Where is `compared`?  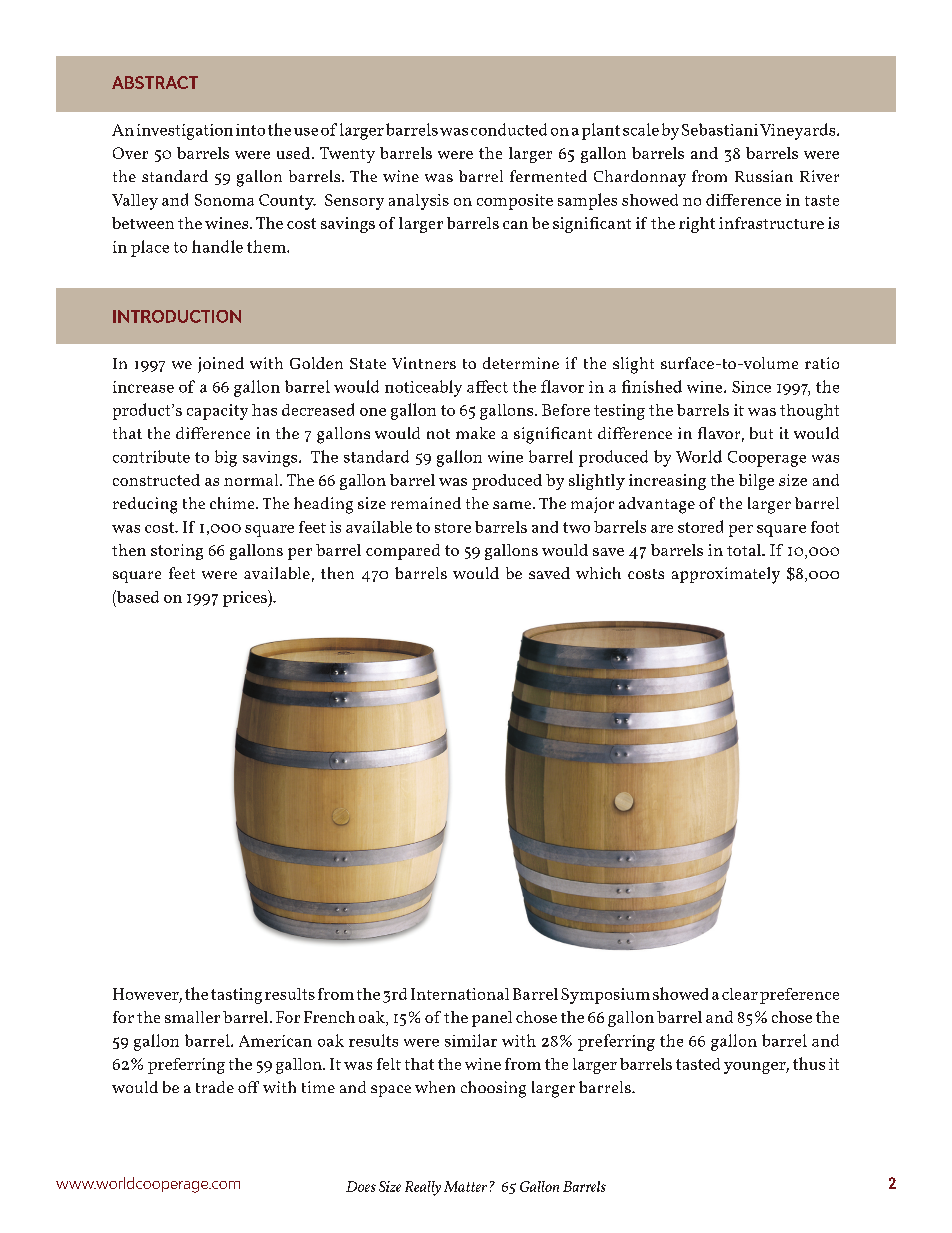 compared is located at coordinates (403, 552).
